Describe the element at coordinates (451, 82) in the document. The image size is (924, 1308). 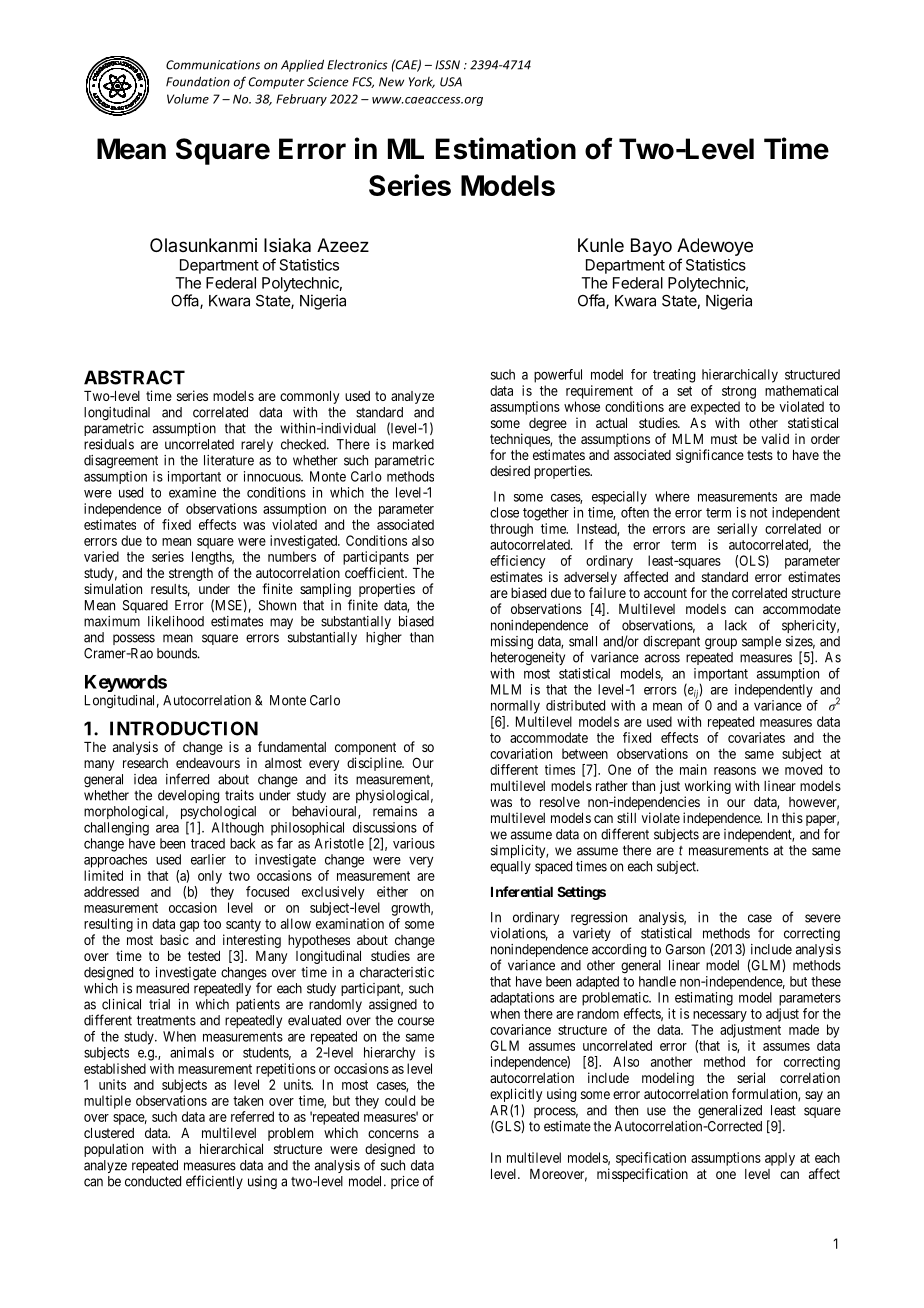
I see `USA` at that location.
